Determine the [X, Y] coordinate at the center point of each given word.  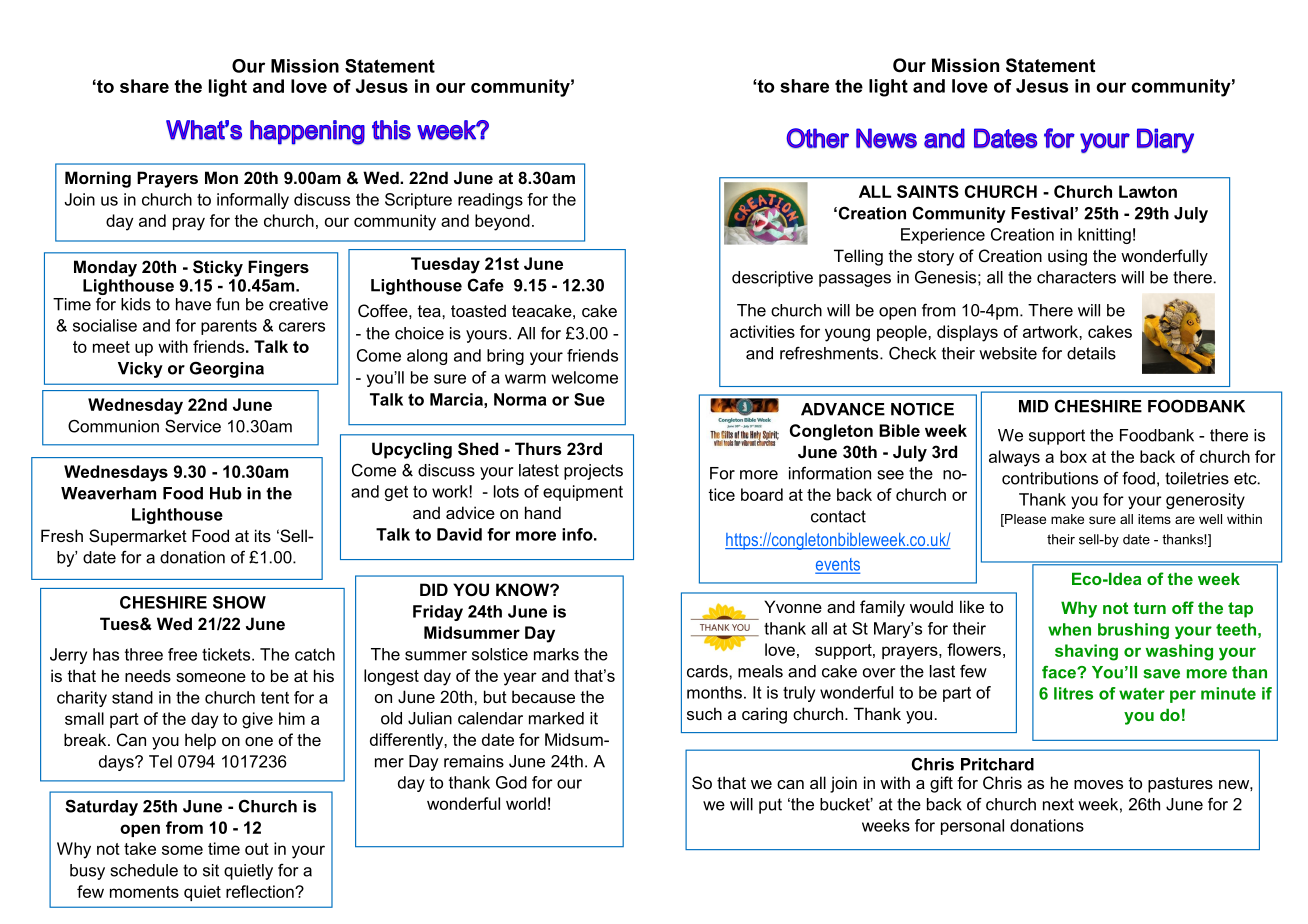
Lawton [1148, 191]
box [1073, 456]
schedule [144, 870]
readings [490, 201]
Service [193, 426]
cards [708, 671]
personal [972, 827]
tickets [227, 654]
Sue [589, 399]
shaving [1086, 652]
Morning [98, 179]
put [770, 806]
